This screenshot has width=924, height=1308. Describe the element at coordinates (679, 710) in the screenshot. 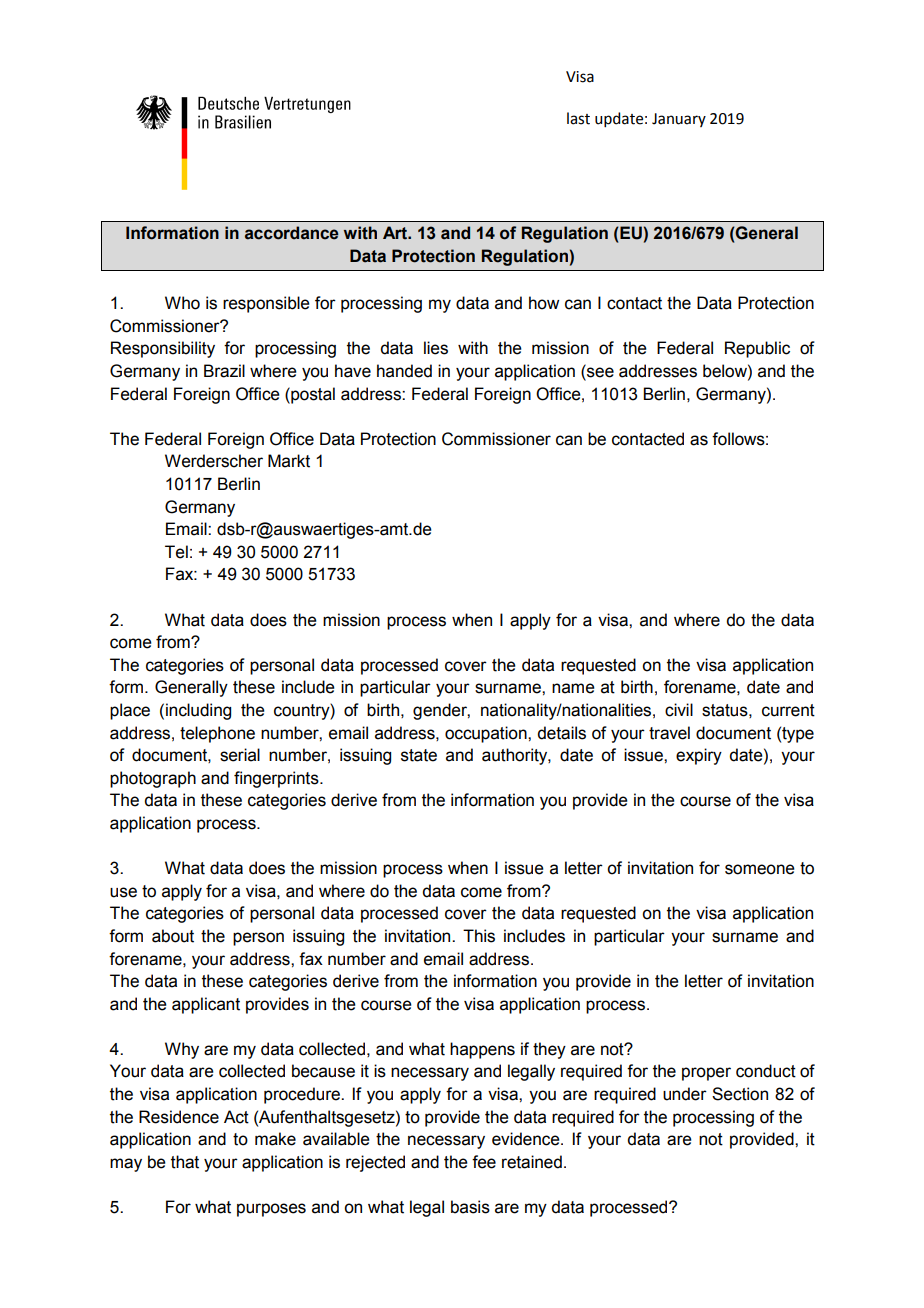

I see `civil` at that location.
